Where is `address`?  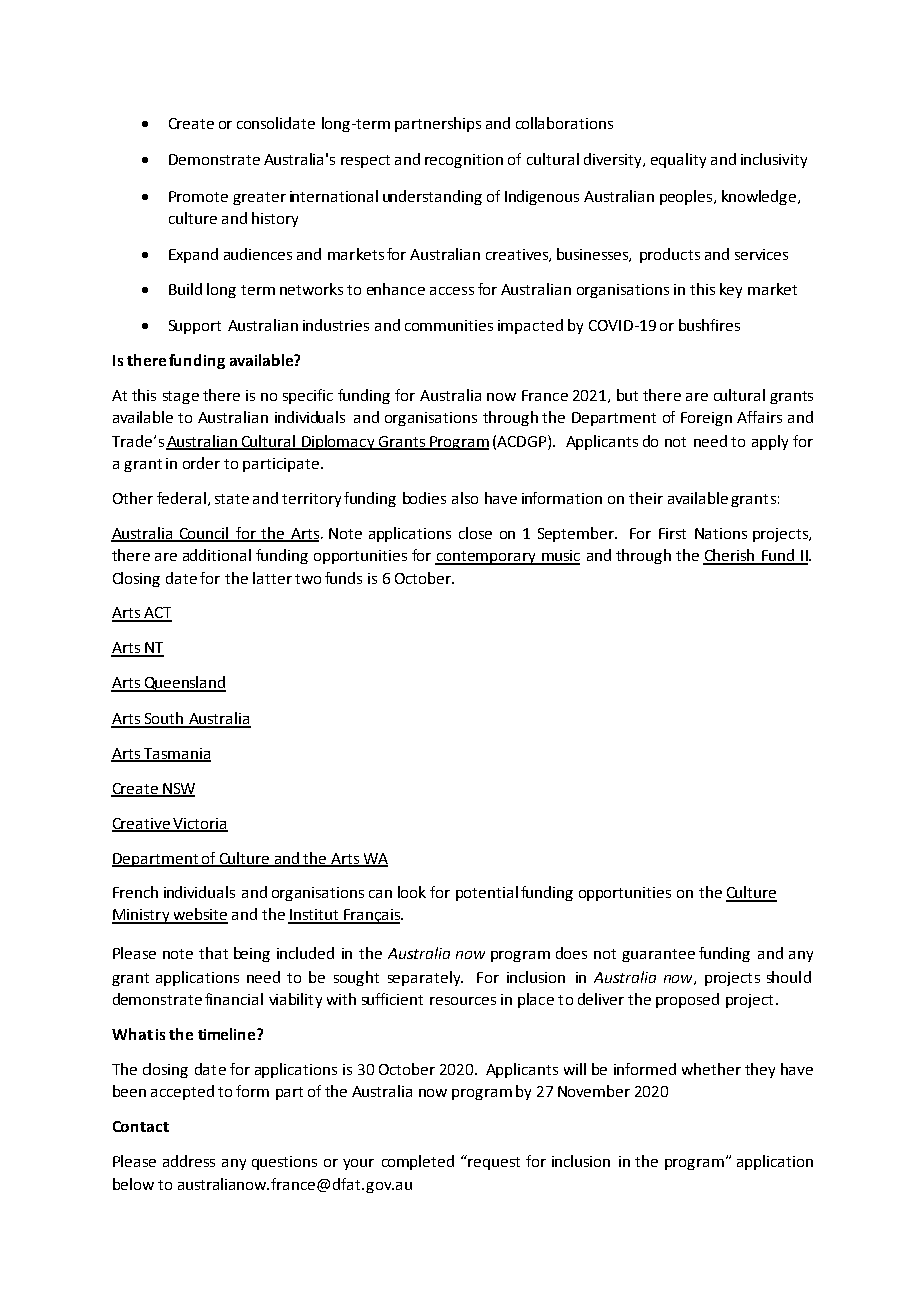 address is located at coordinates (189, 1161).
